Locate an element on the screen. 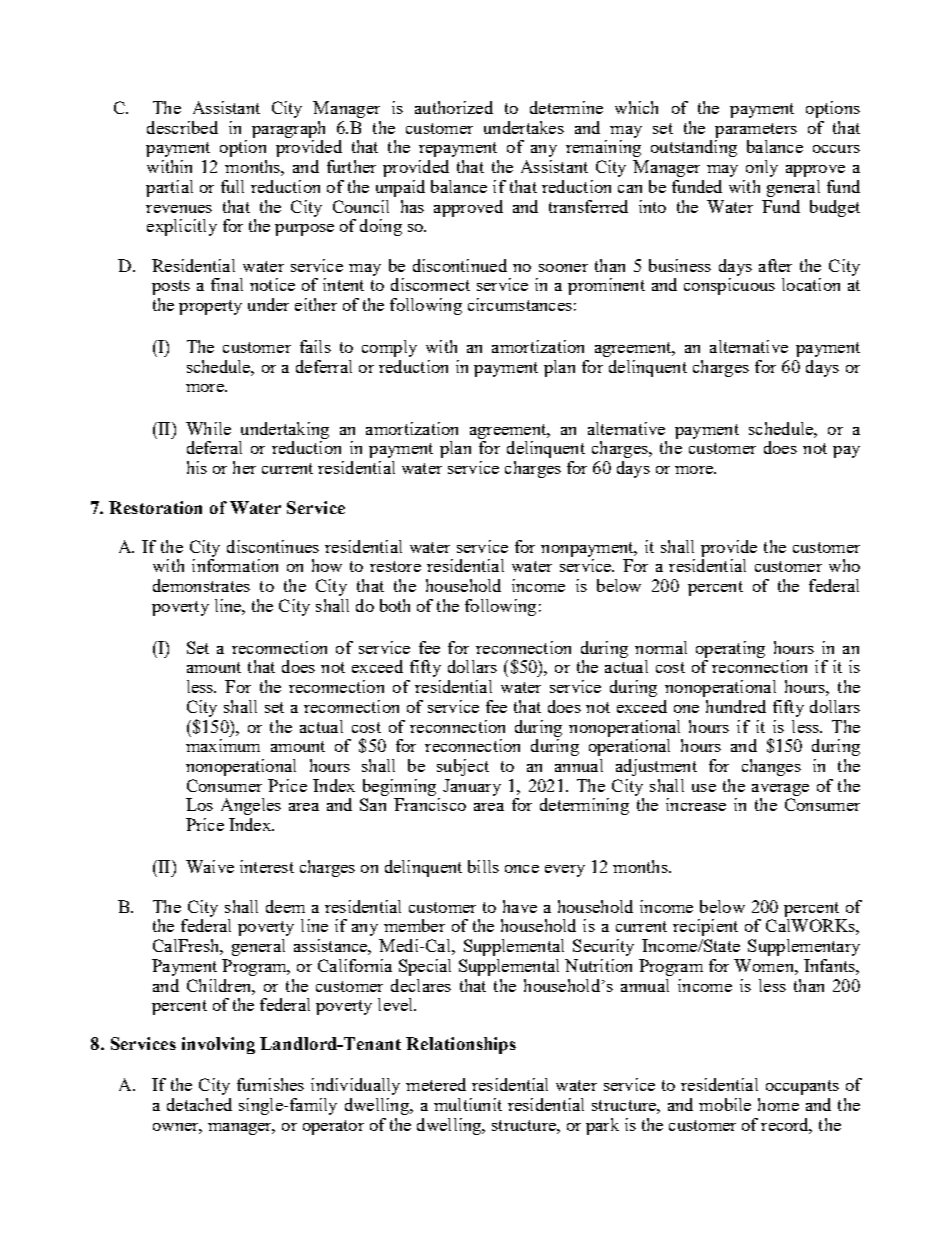 The height and width of the screenshot is (1233, 952). metered is located at coordinates (436, 1084).
